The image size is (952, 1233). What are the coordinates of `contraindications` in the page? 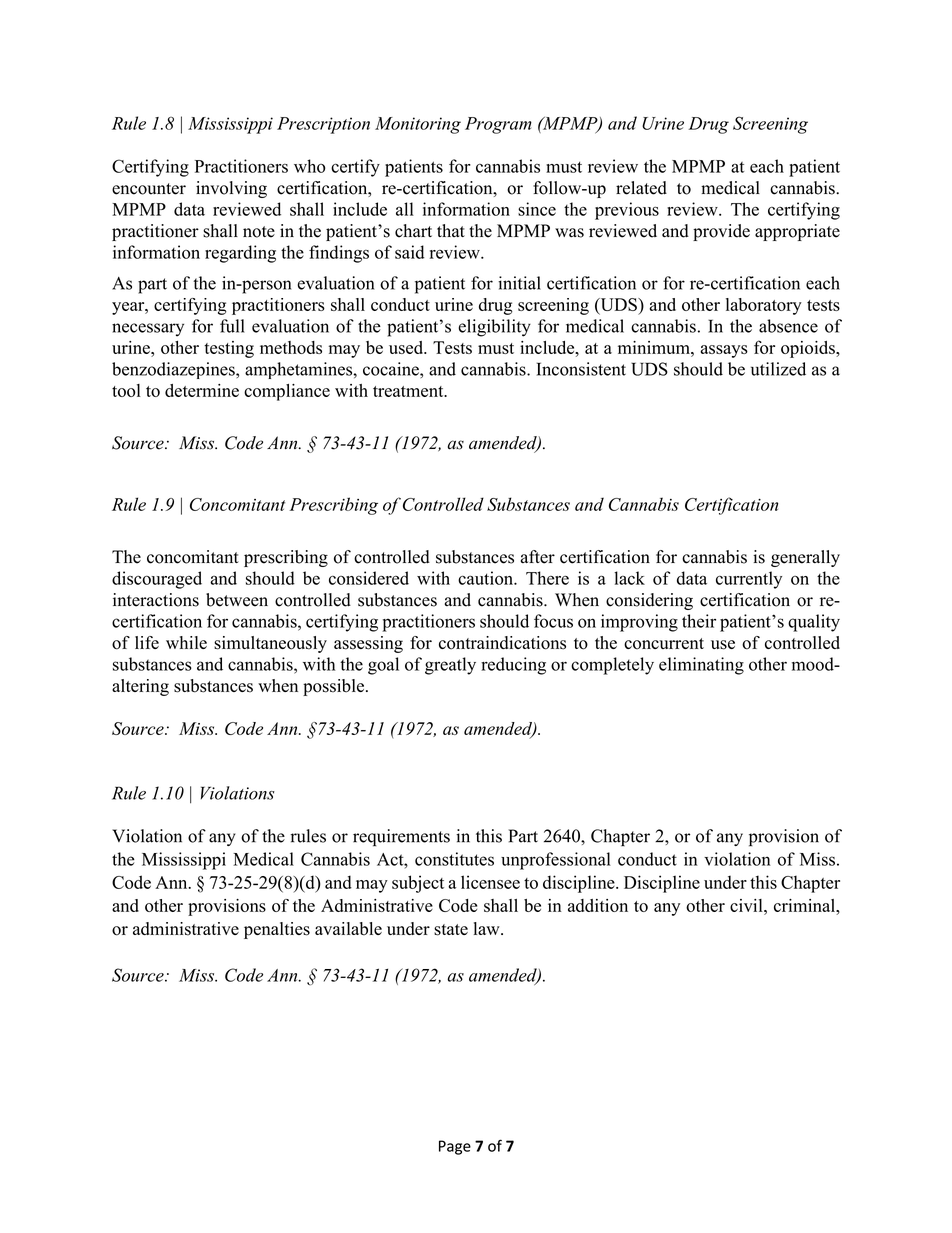 It's located at (502, 643).
